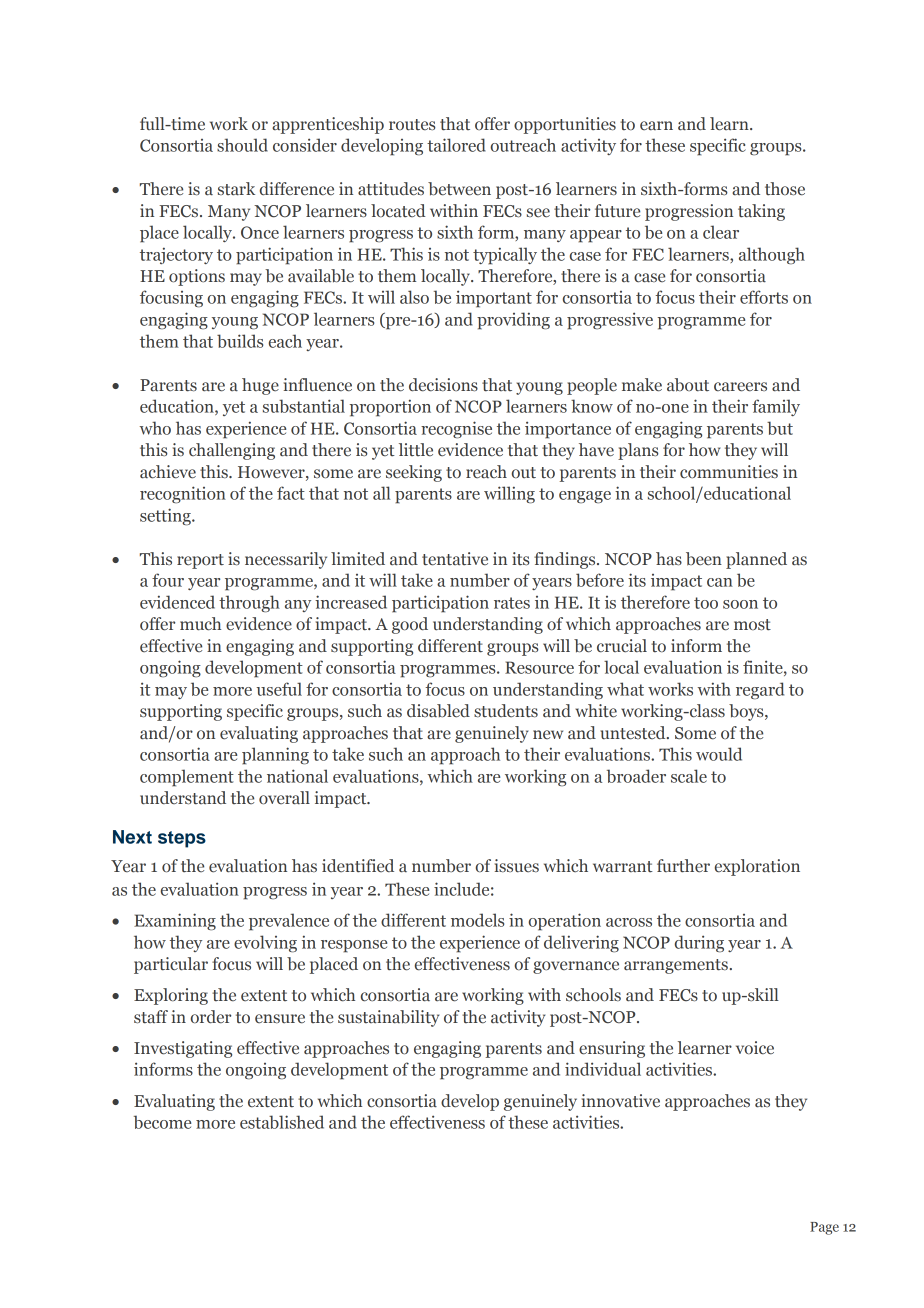 The width and height of the document is (924, 1308). What do you see at coordinates (162, 1122) in the document?
I see `become` at bounding box center [162, 1122].
